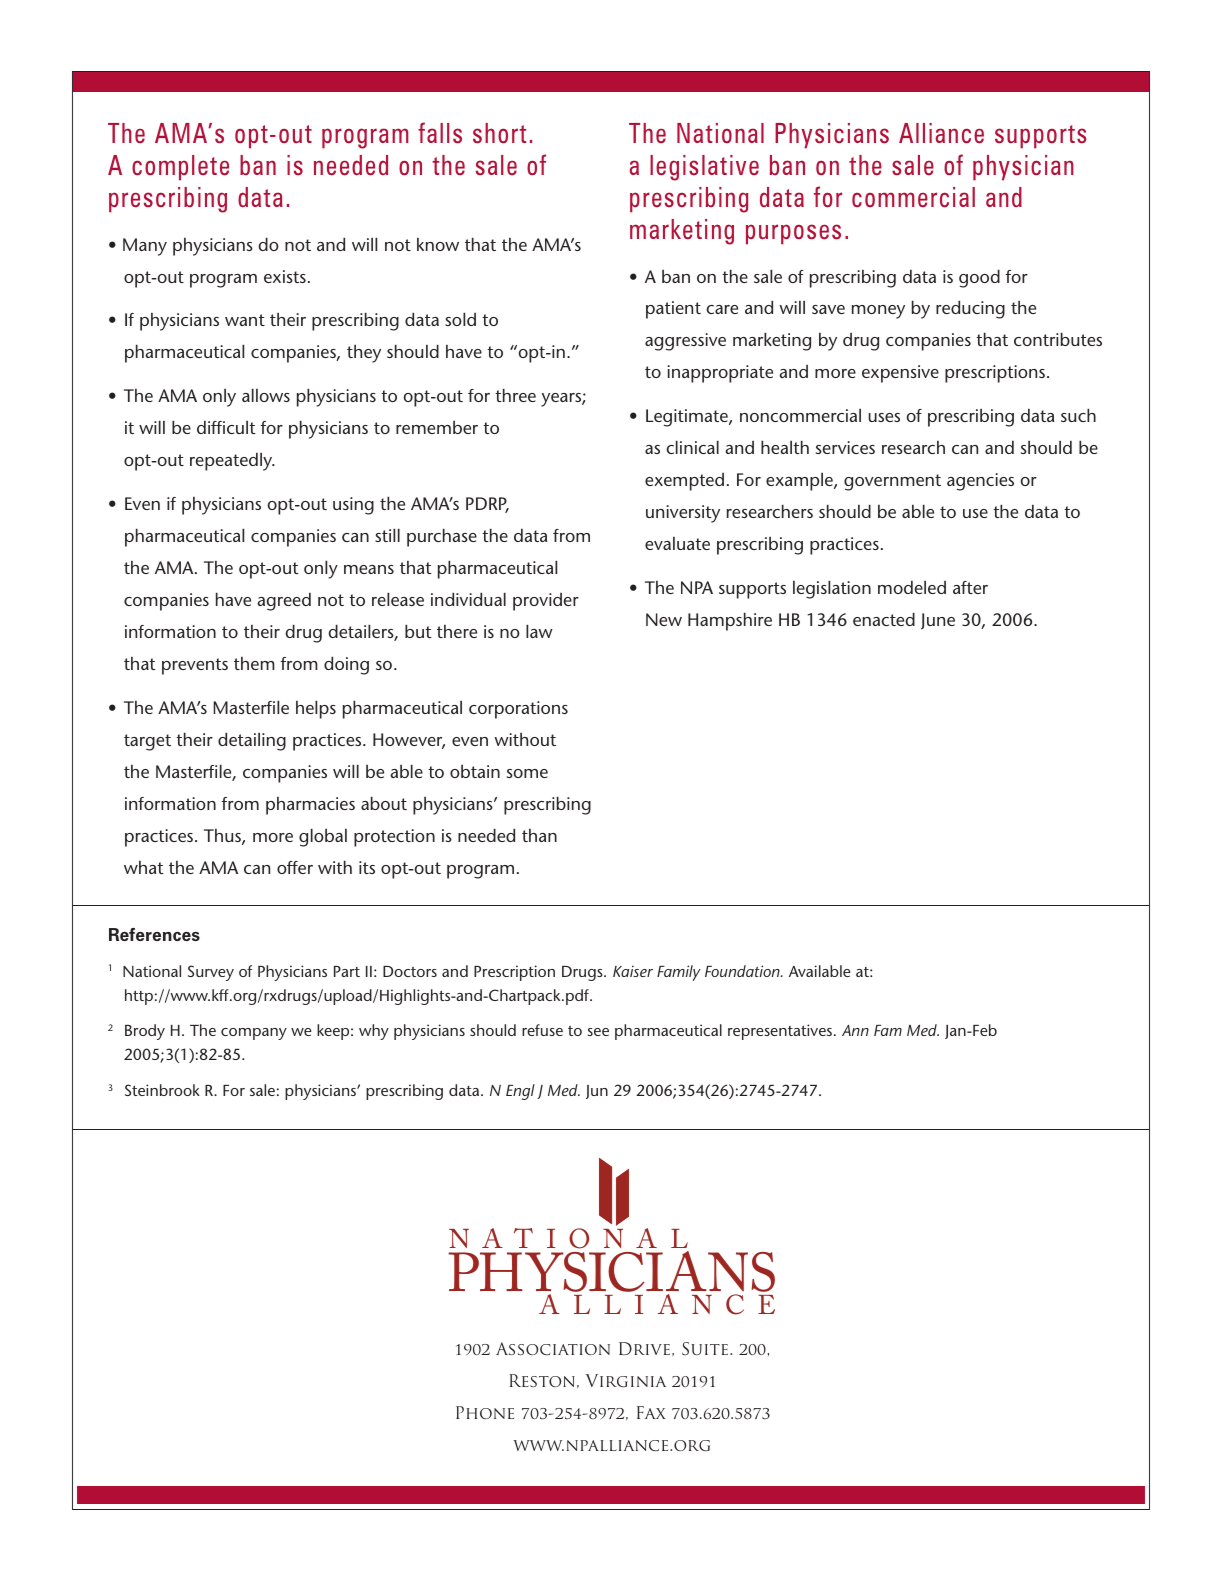 The width and height of the screenshot is (1222, 1582). I want to click on repeatedly, so click(232, 462).
